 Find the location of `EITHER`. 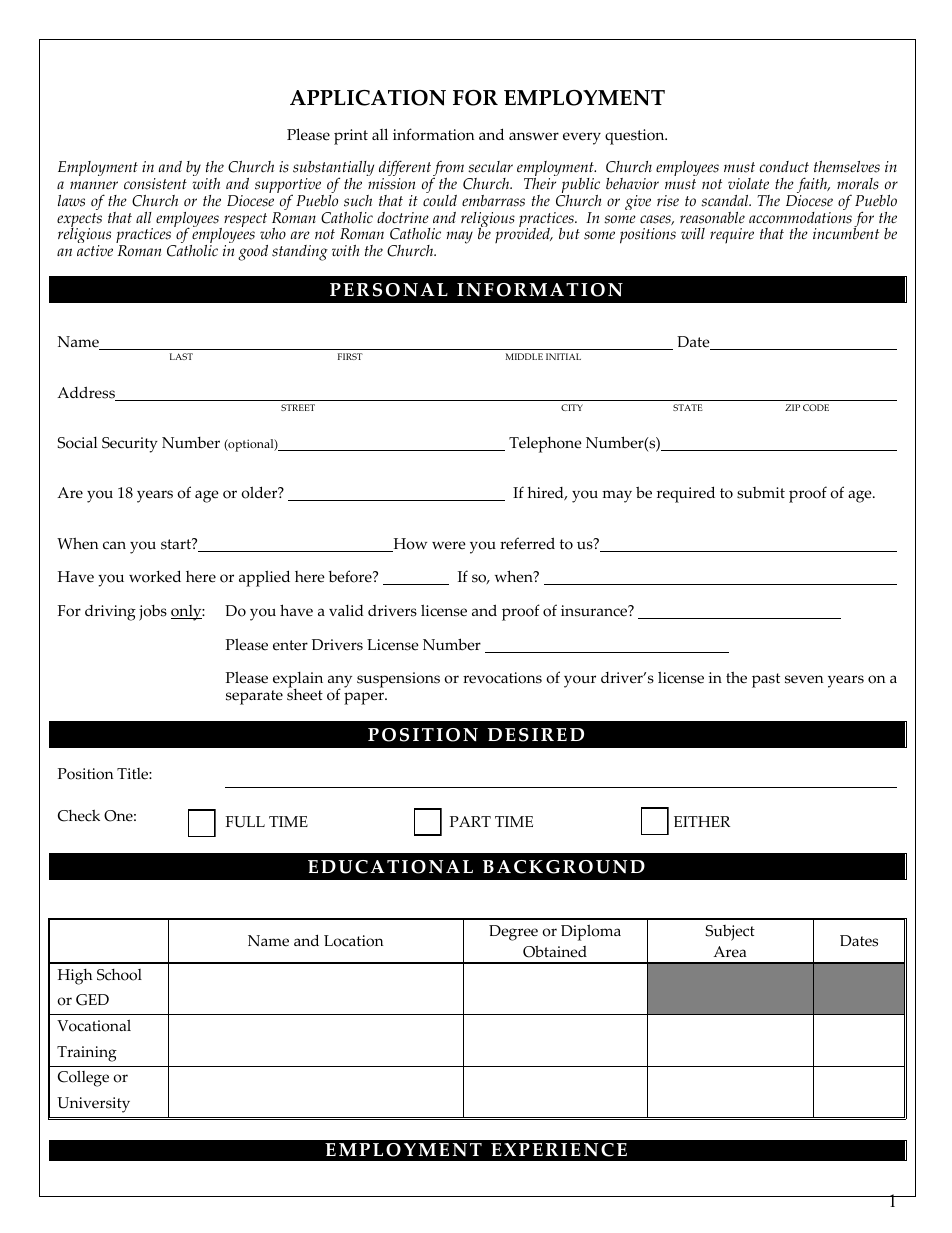

EITHER is located at coordinates (702, 821).
